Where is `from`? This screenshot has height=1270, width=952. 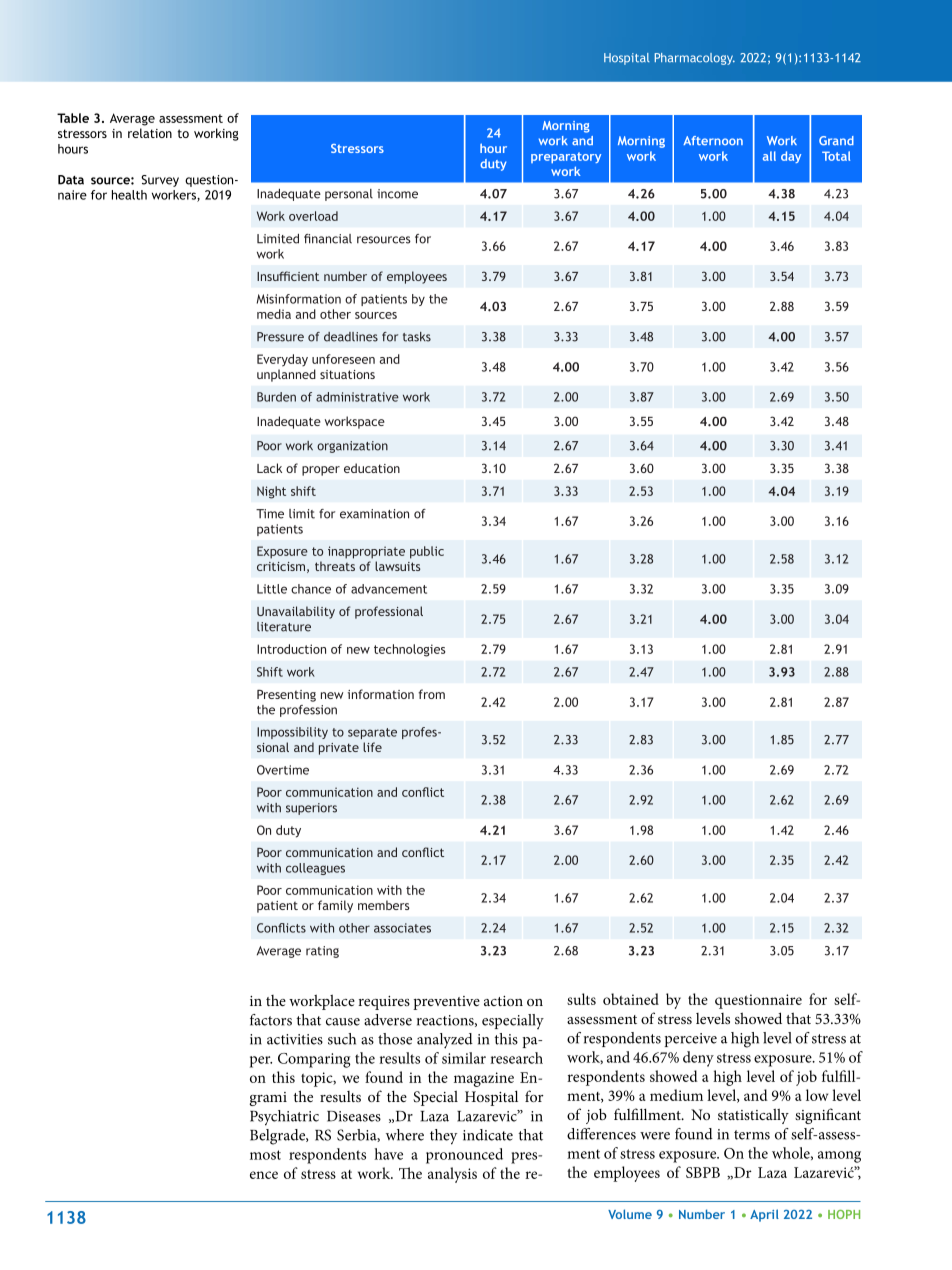 from is located at coordinates (431, 694).
